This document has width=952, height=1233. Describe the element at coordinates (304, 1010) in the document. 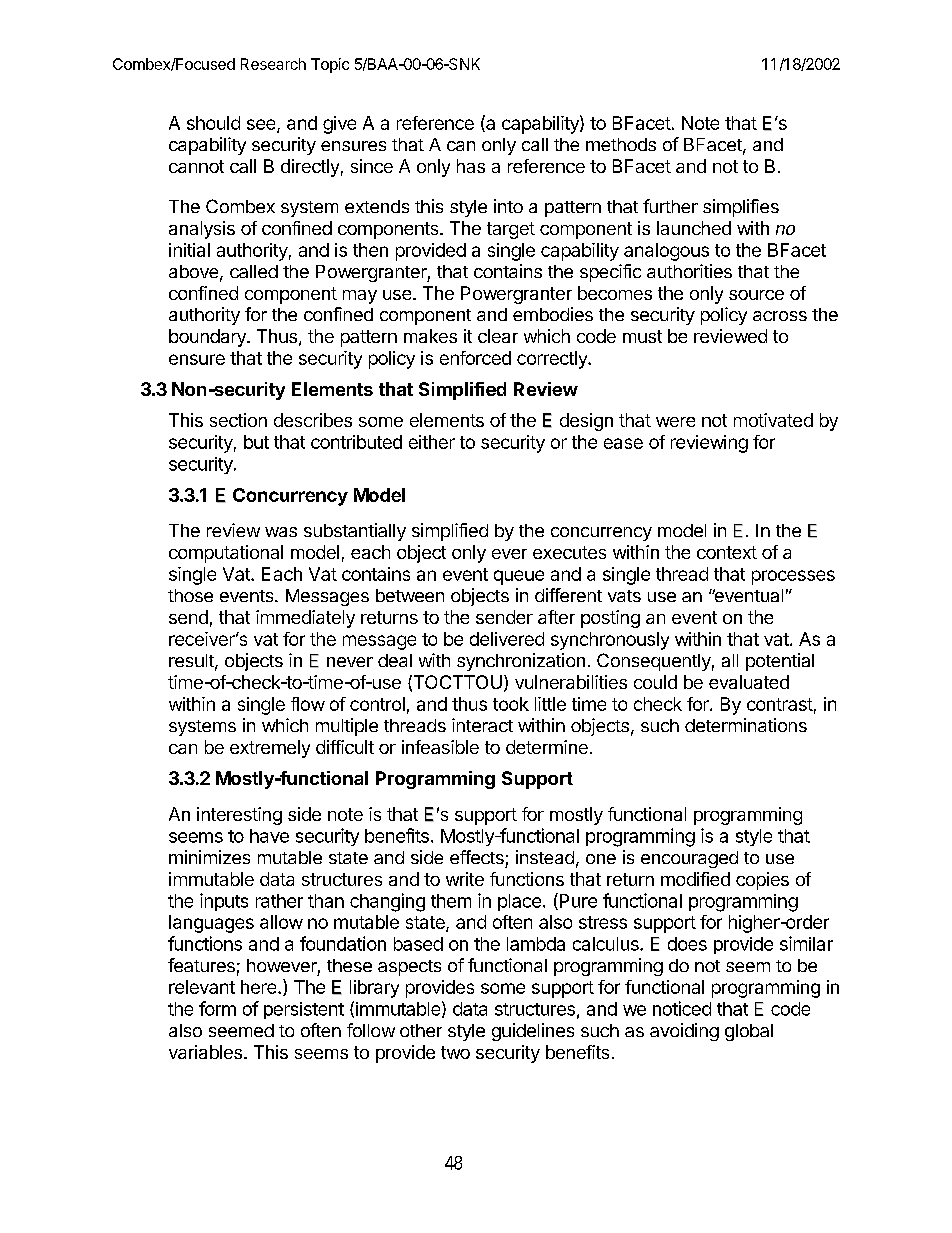

I see `persistent` at that location.
